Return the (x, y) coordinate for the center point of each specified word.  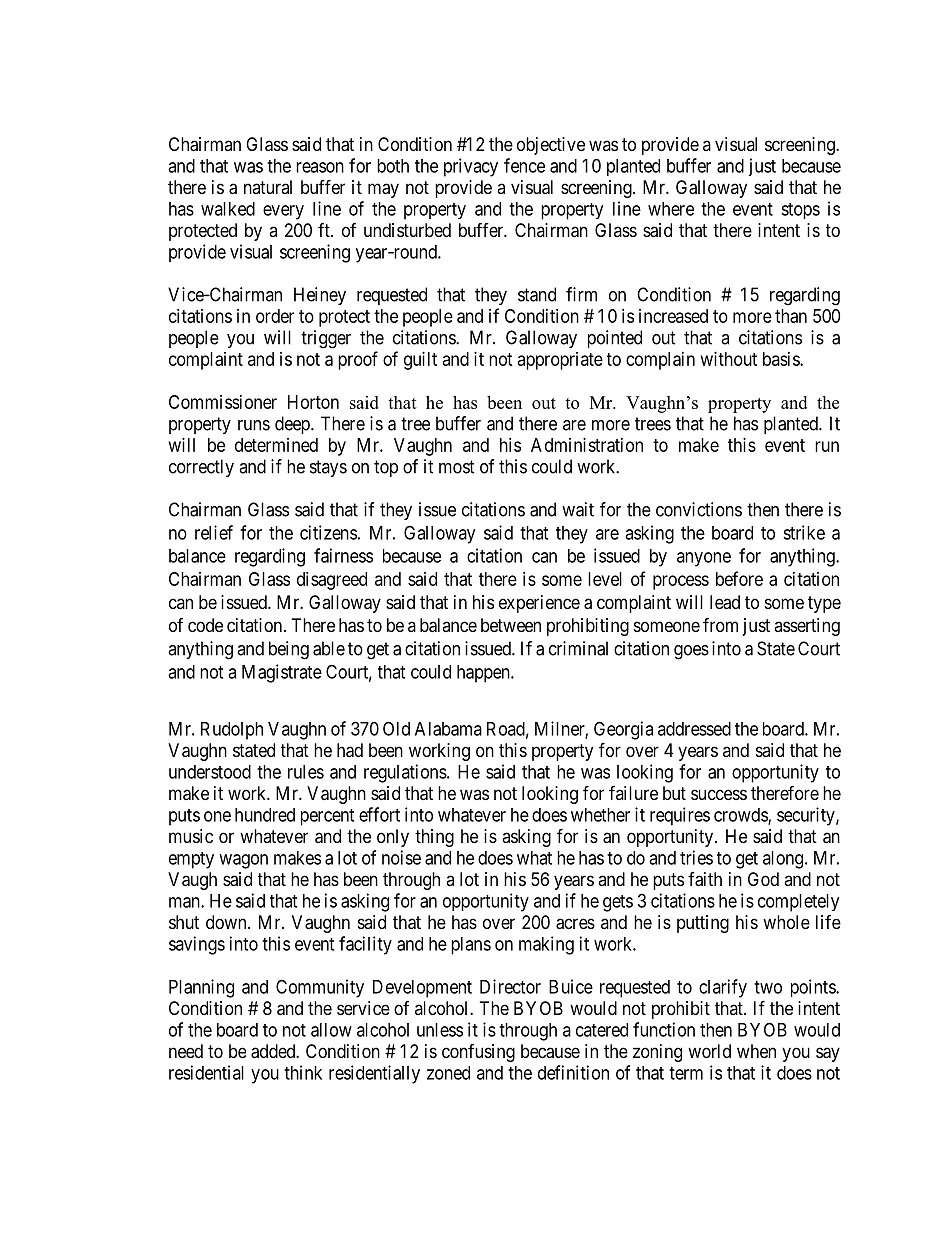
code (205, 625)
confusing (478, 1053)
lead (725, 602)
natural (268, 187)
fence (524, 165)
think (303, 1072)
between (511, 625)
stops (800, 211)
